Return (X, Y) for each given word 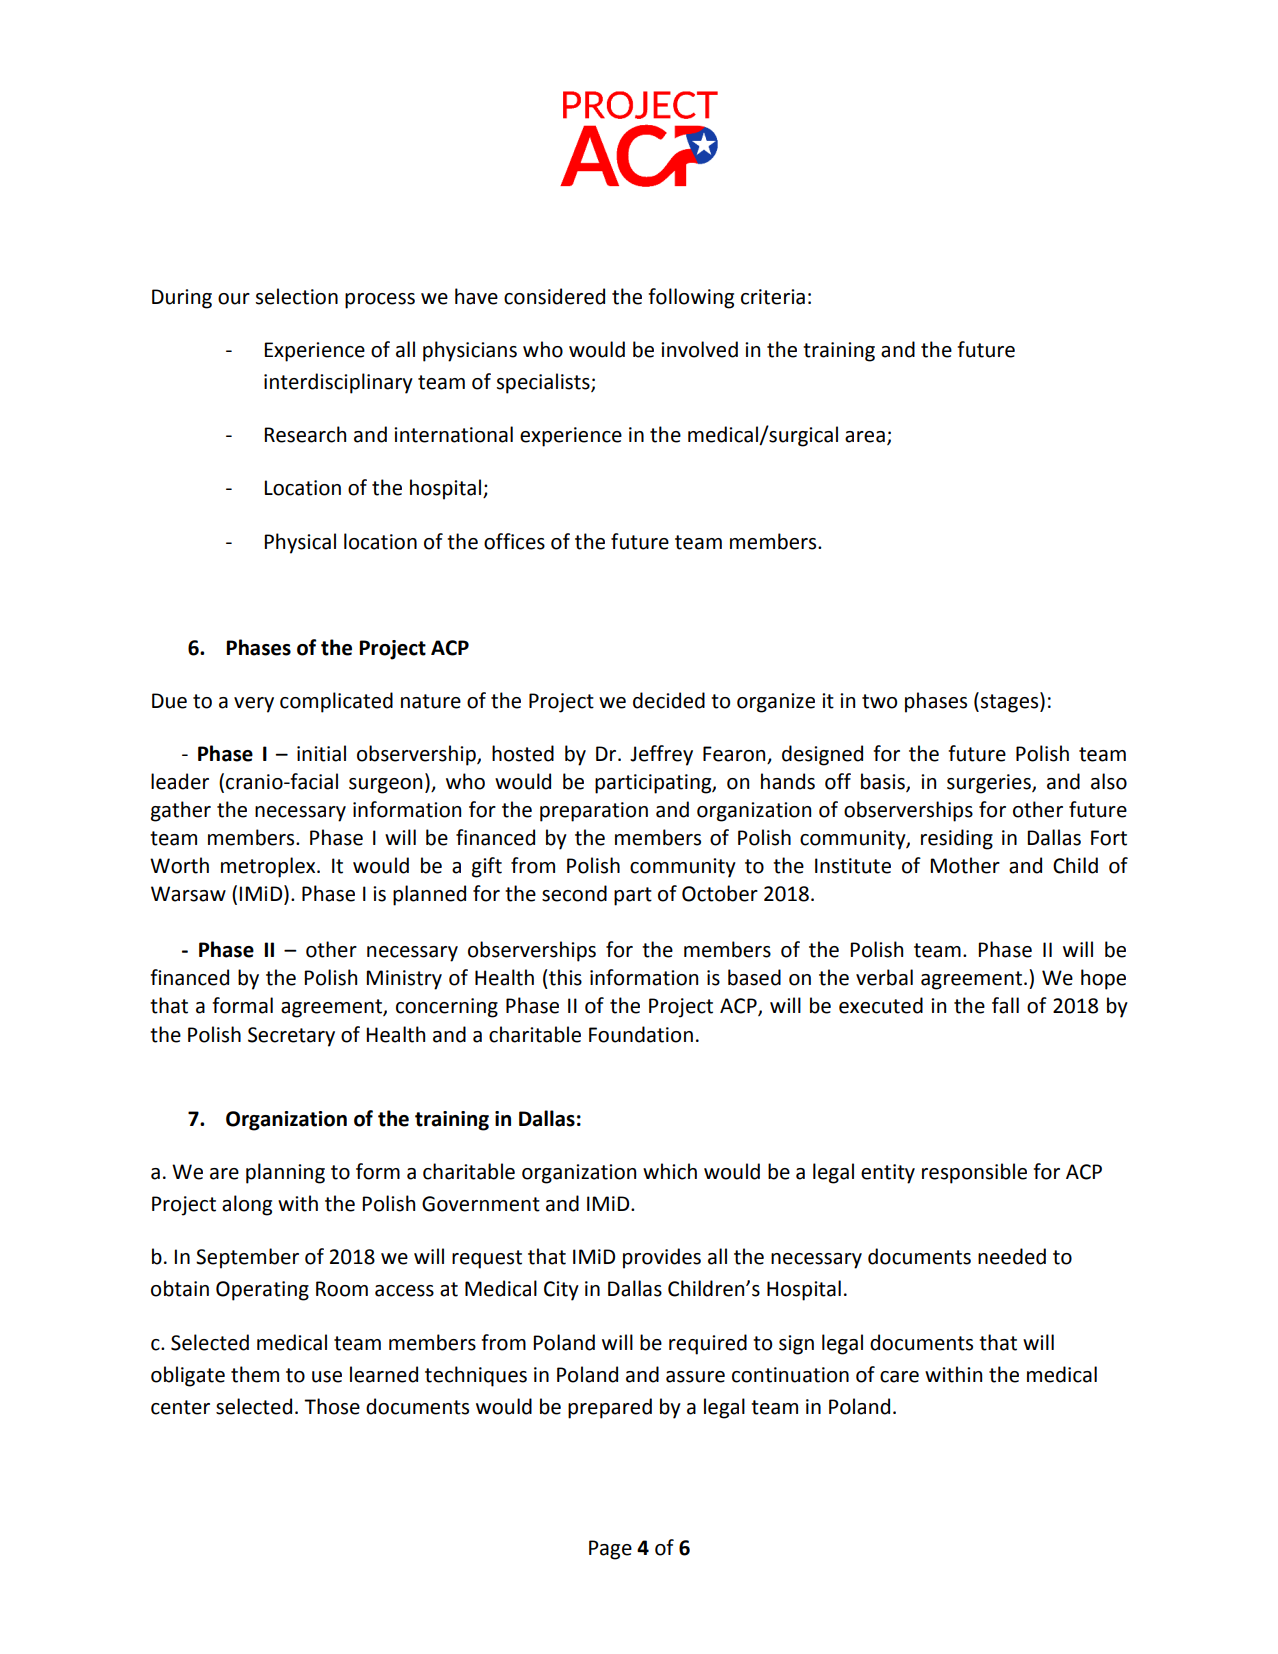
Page (610, 1550)
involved (699, 349)
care (899, 1377)
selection (297, 296)
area (865, 437)
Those (332, 1406)
